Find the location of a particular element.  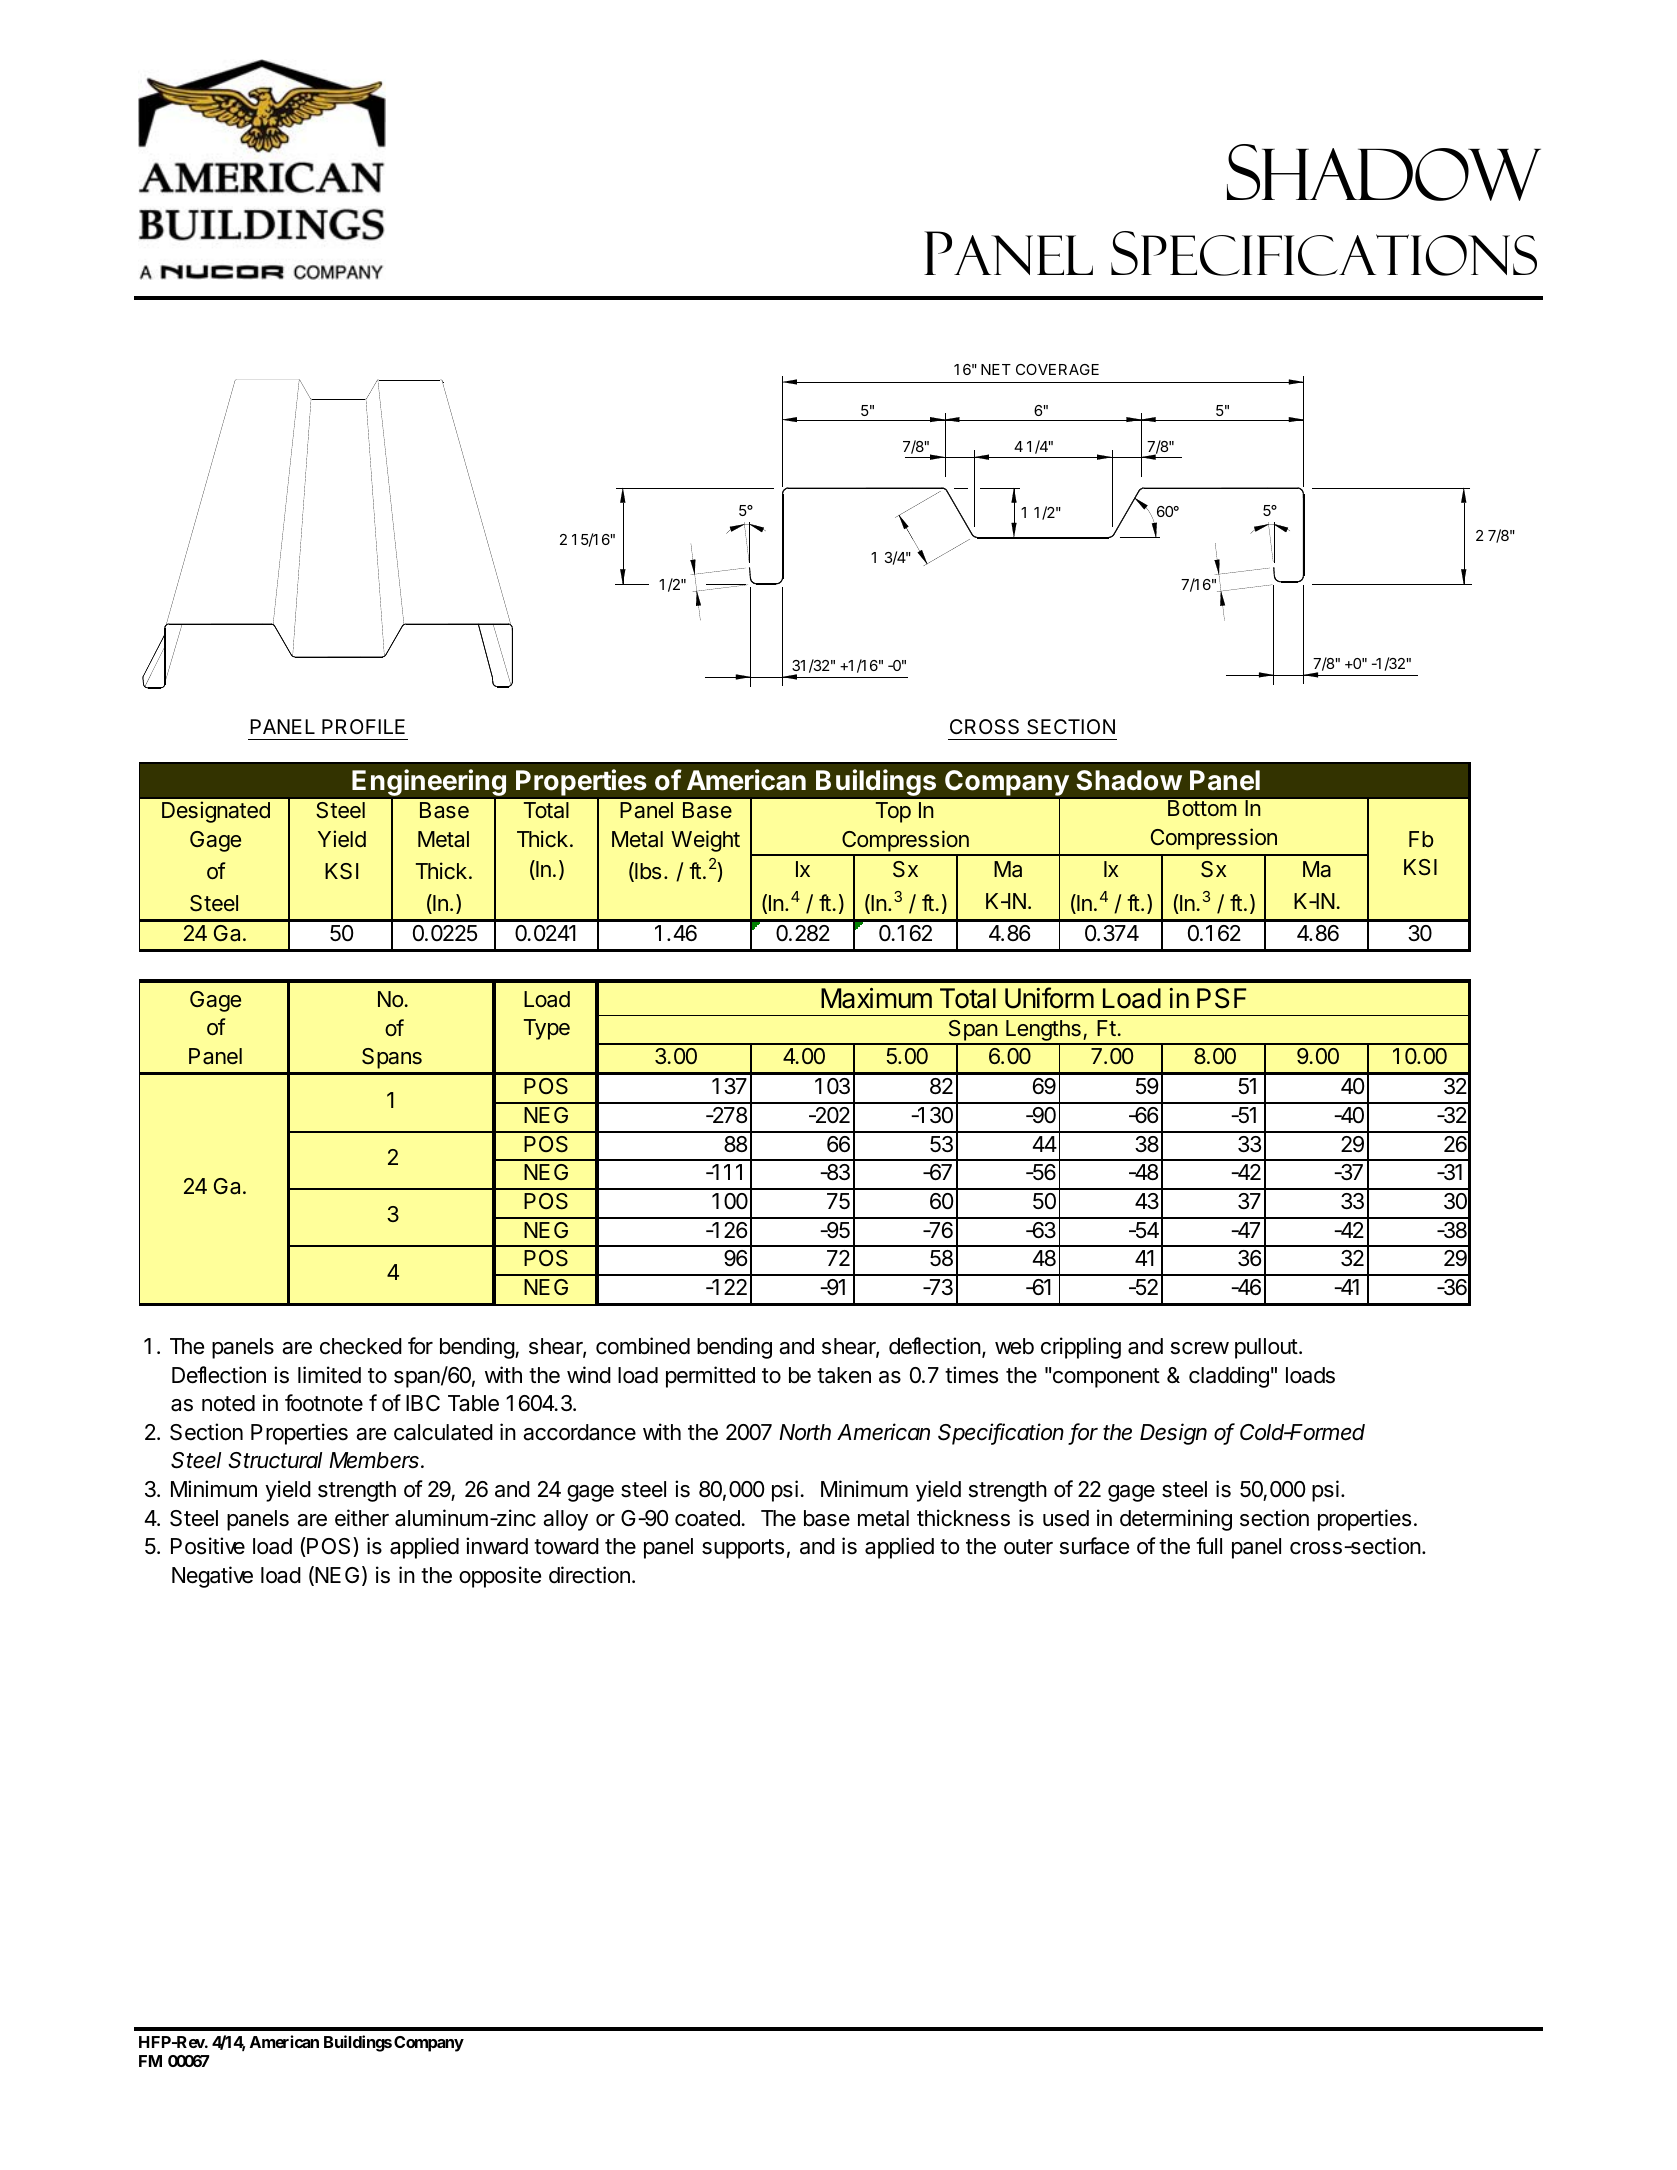

either is located at coordinates (362, 1518).
